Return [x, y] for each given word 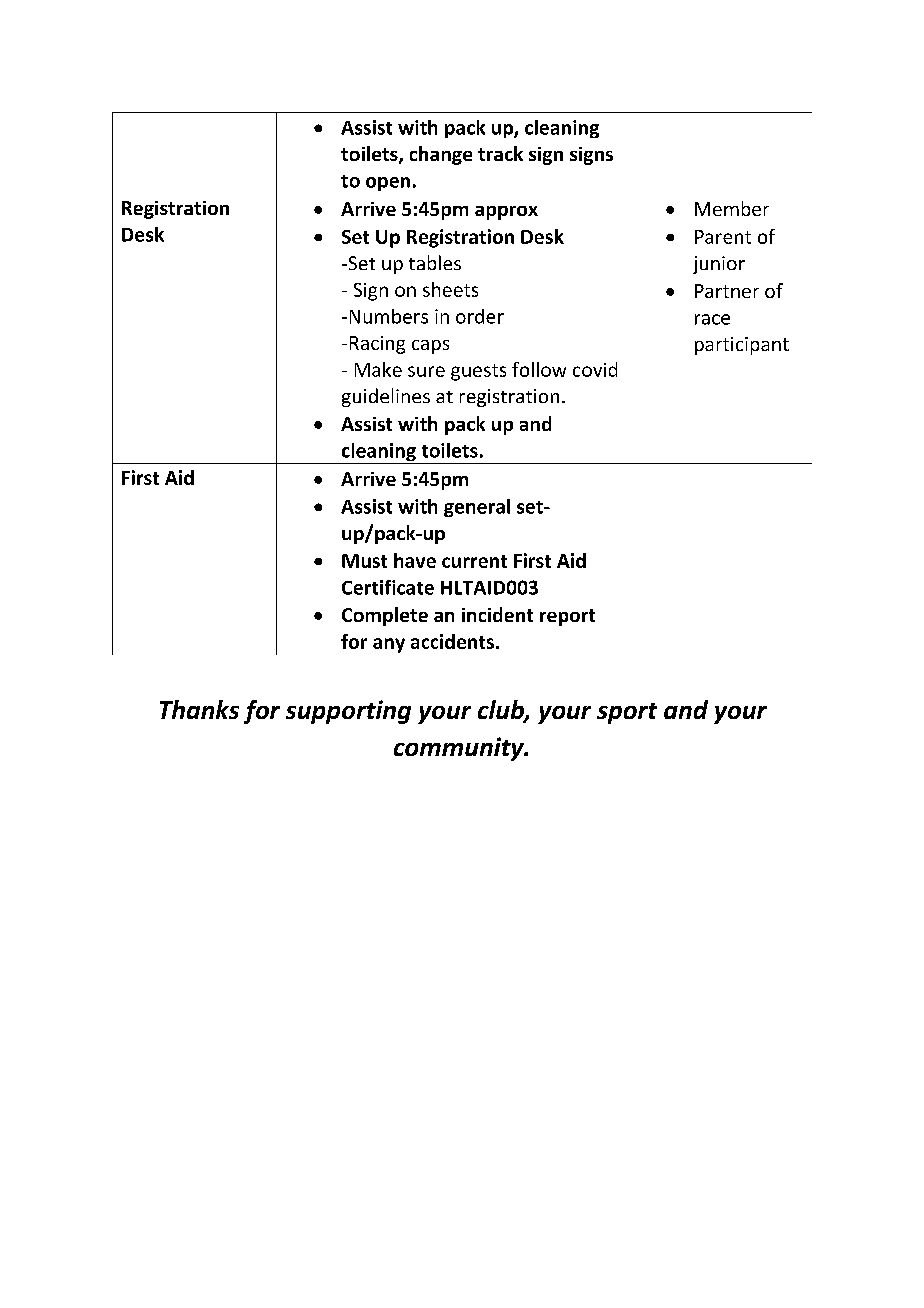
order [480, 316]
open [388, 184]
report [567, 617]
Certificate [388, 587]
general [477, 508]
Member [732, 208]
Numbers [389, 316]
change [441, 155]
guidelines [386, 397]
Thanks [199, 709]
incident [497, 614]
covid [595, 369]
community [460, 749]
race [712, 319]
